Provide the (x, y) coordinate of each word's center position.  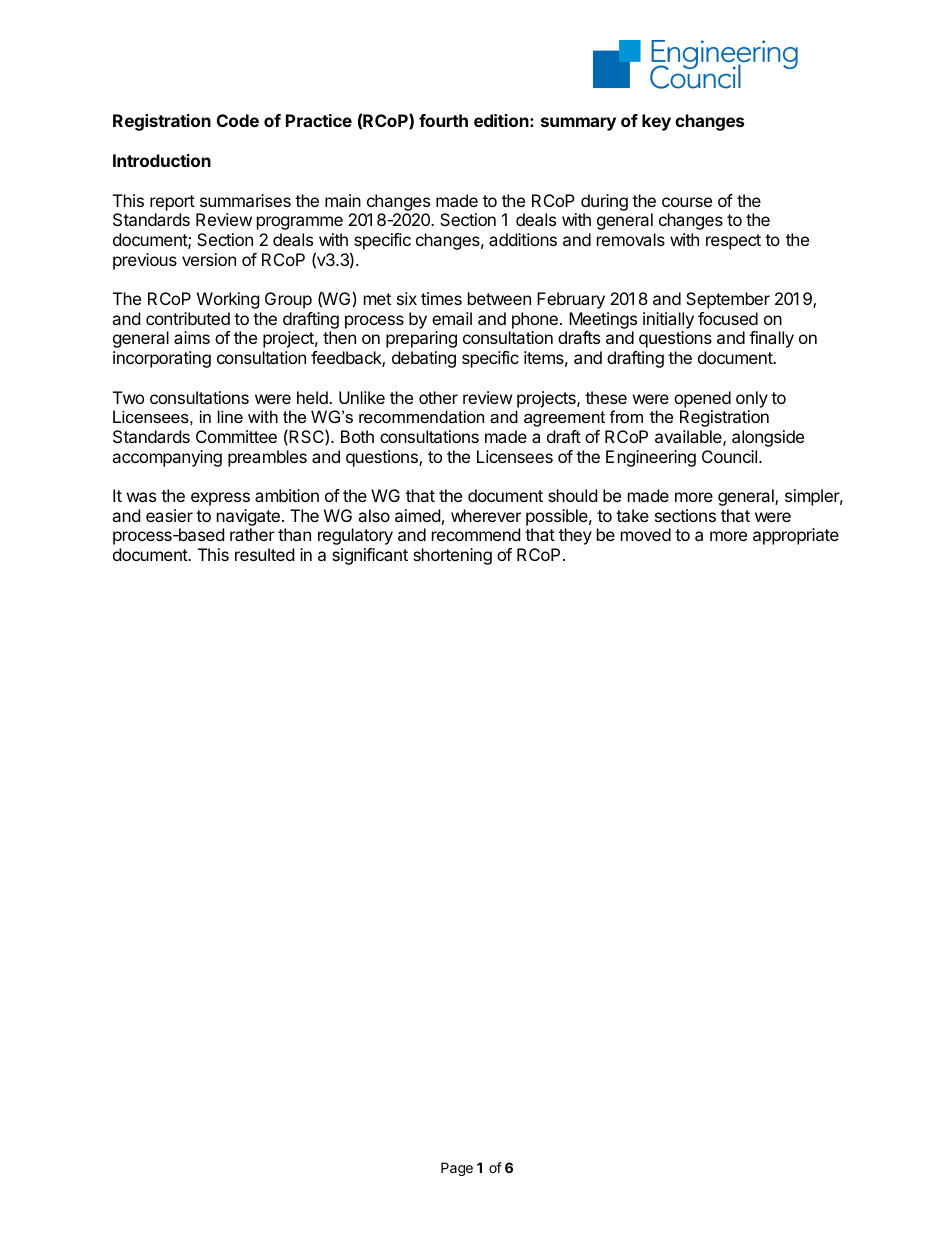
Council (731, 456)
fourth (443, 120)
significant (370, 556)
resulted (264, 554)
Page (457, 1169)
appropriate (796, 536)
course (687, 202)
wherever (486, 515)
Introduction (162, 160)
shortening (452, 556)
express (220, 499)
